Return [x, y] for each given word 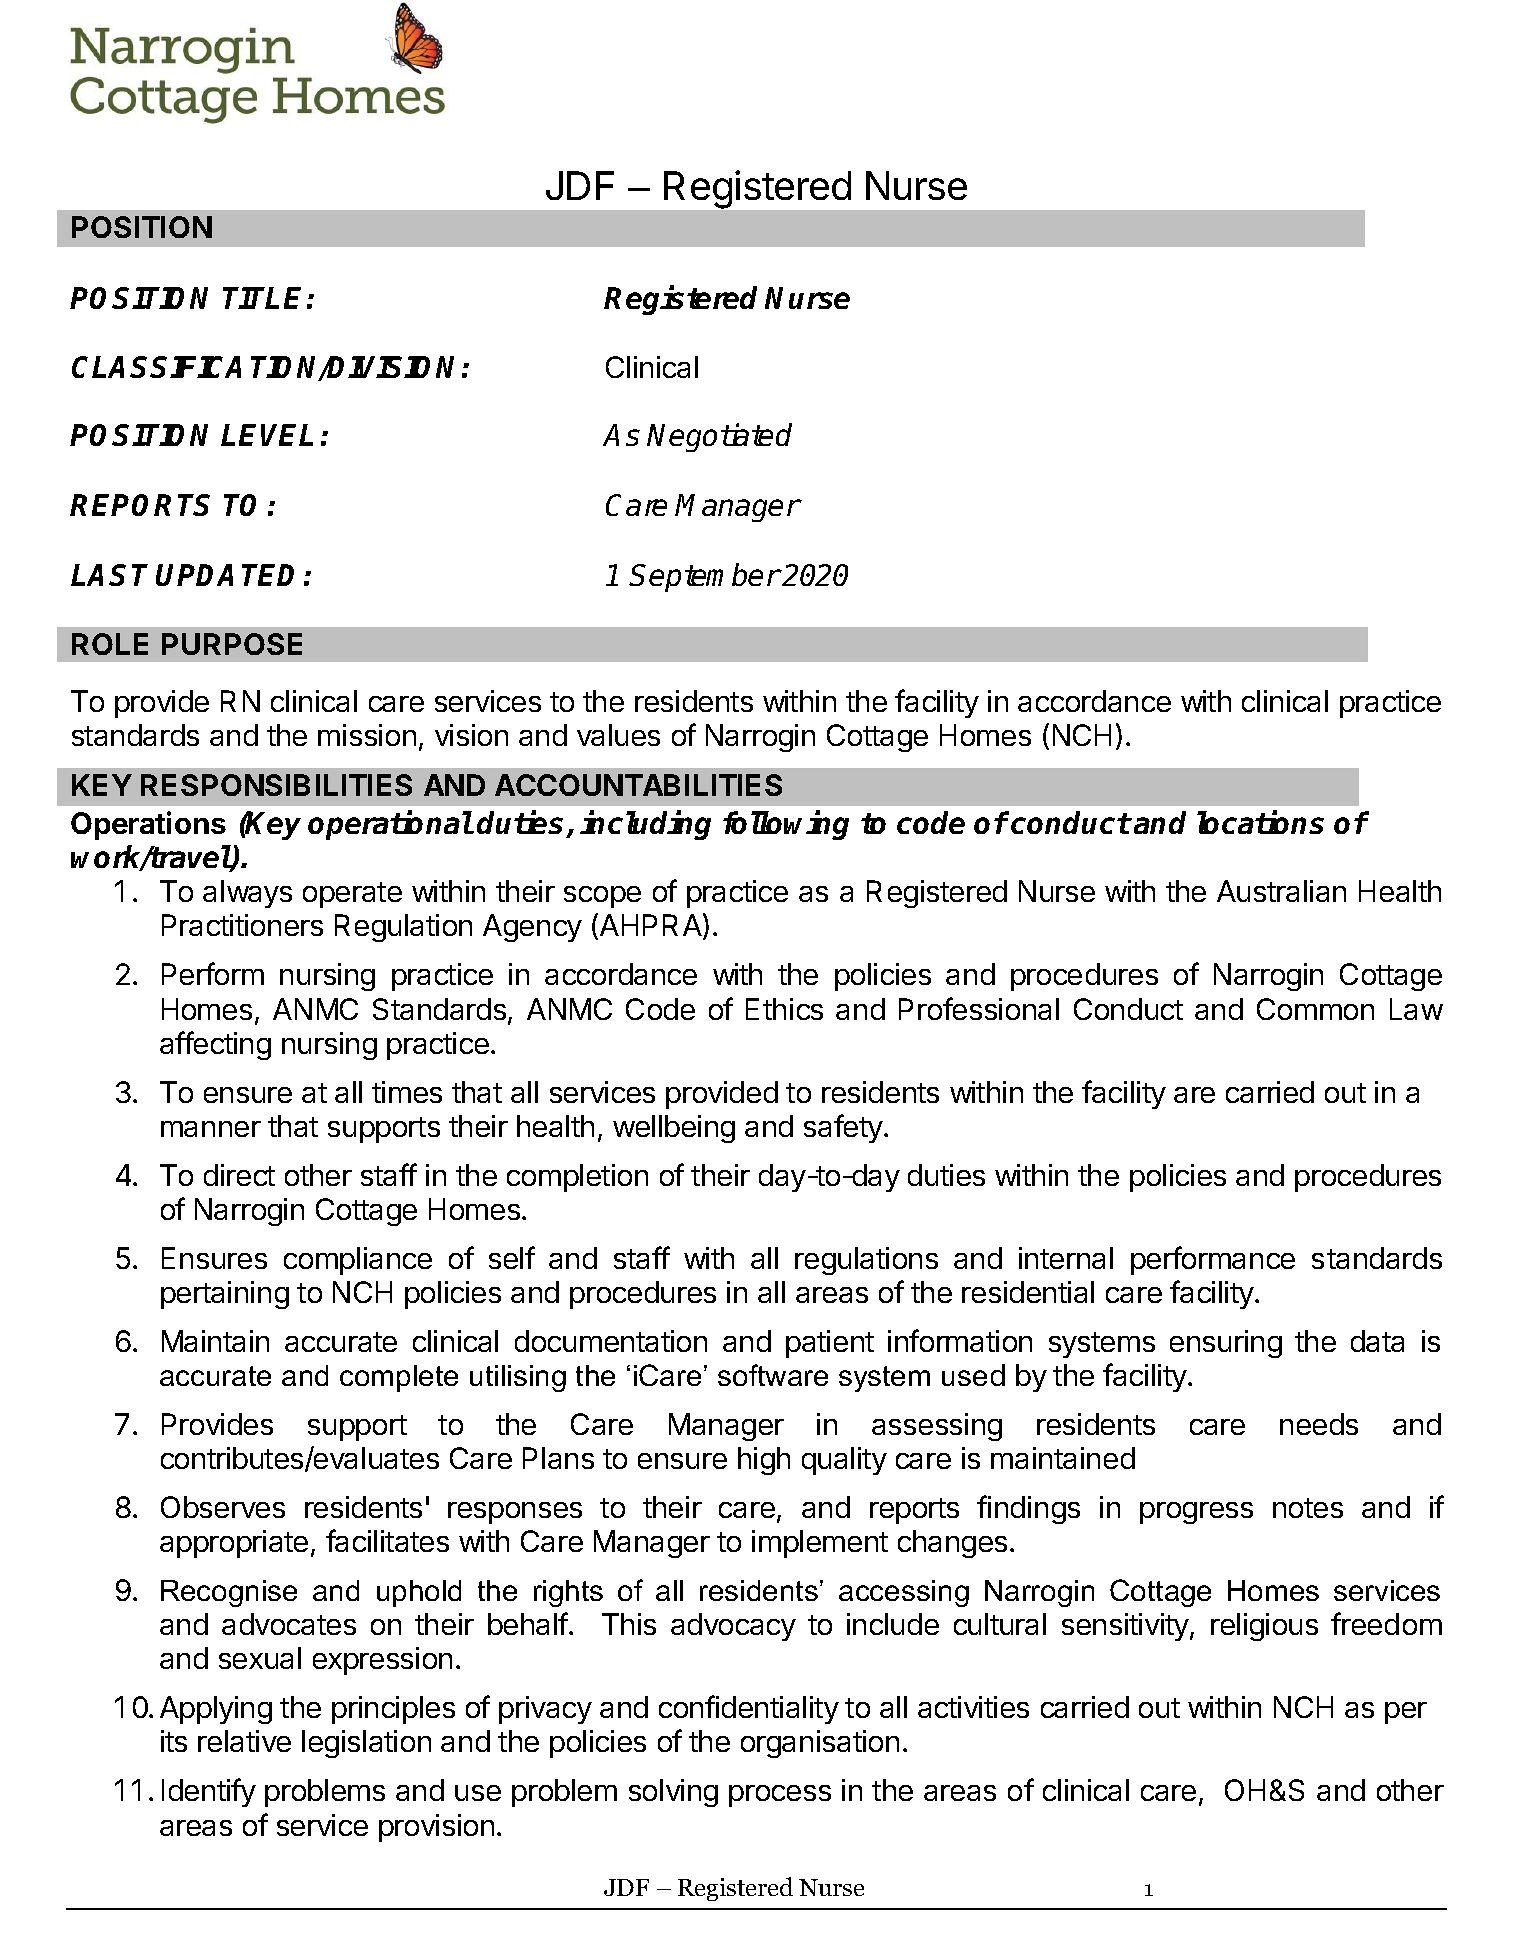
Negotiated [719, 437]
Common [1315, 1009]
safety [843, 1128]
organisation [820, 1744]
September [704, 577]
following [786, 825]
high [764, 1461]
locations [1260, 822]
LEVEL [267, 435]
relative [244, 1741]
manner [211, 1129]
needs [1319, 1424]
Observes [223, 1507]
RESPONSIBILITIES [276, 785]
